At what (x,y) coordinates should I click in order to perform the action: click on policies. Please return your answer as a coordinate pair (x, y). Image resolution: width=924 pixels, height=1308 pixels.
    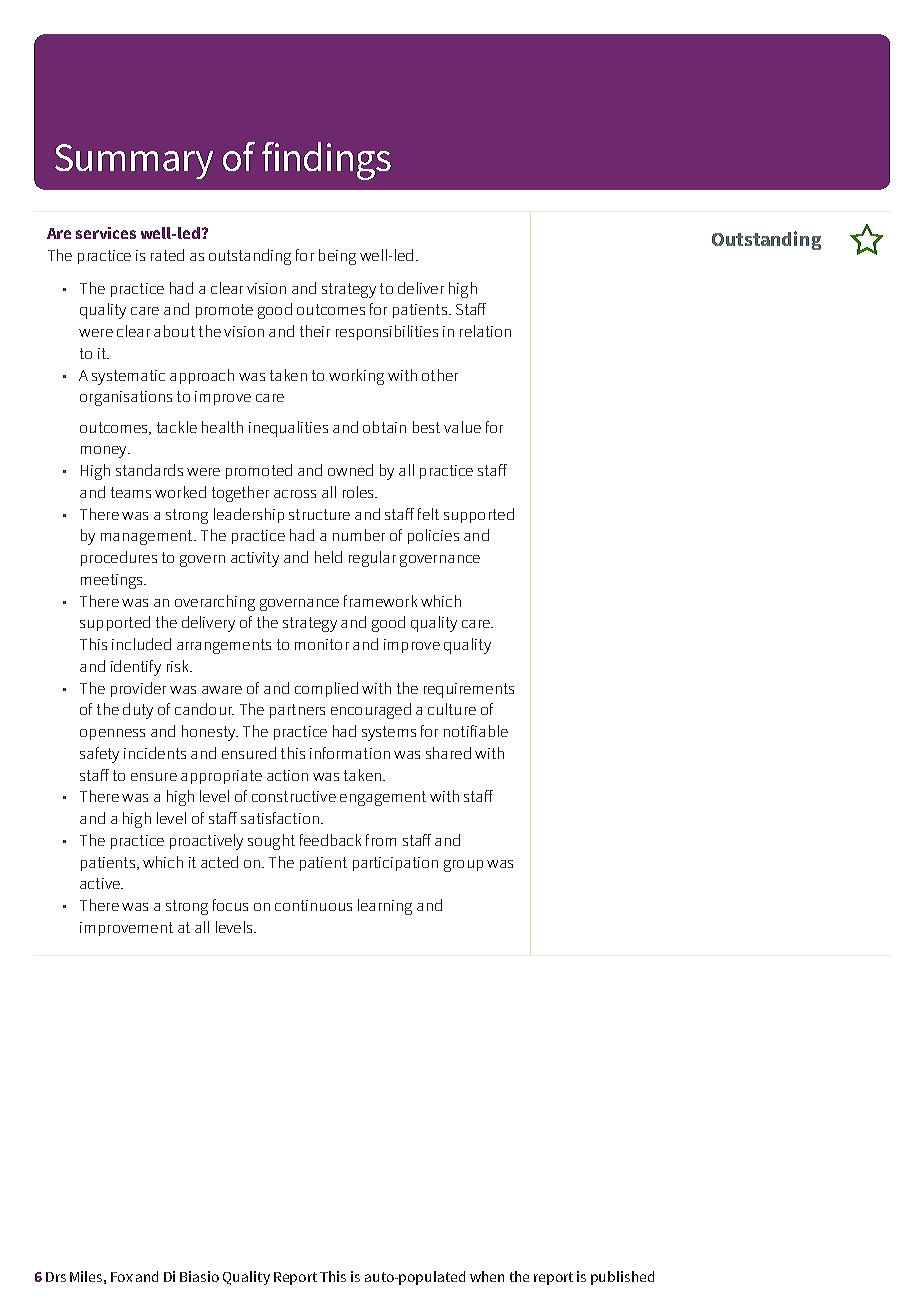
    Looking at the image, I should click on (433, 536).
